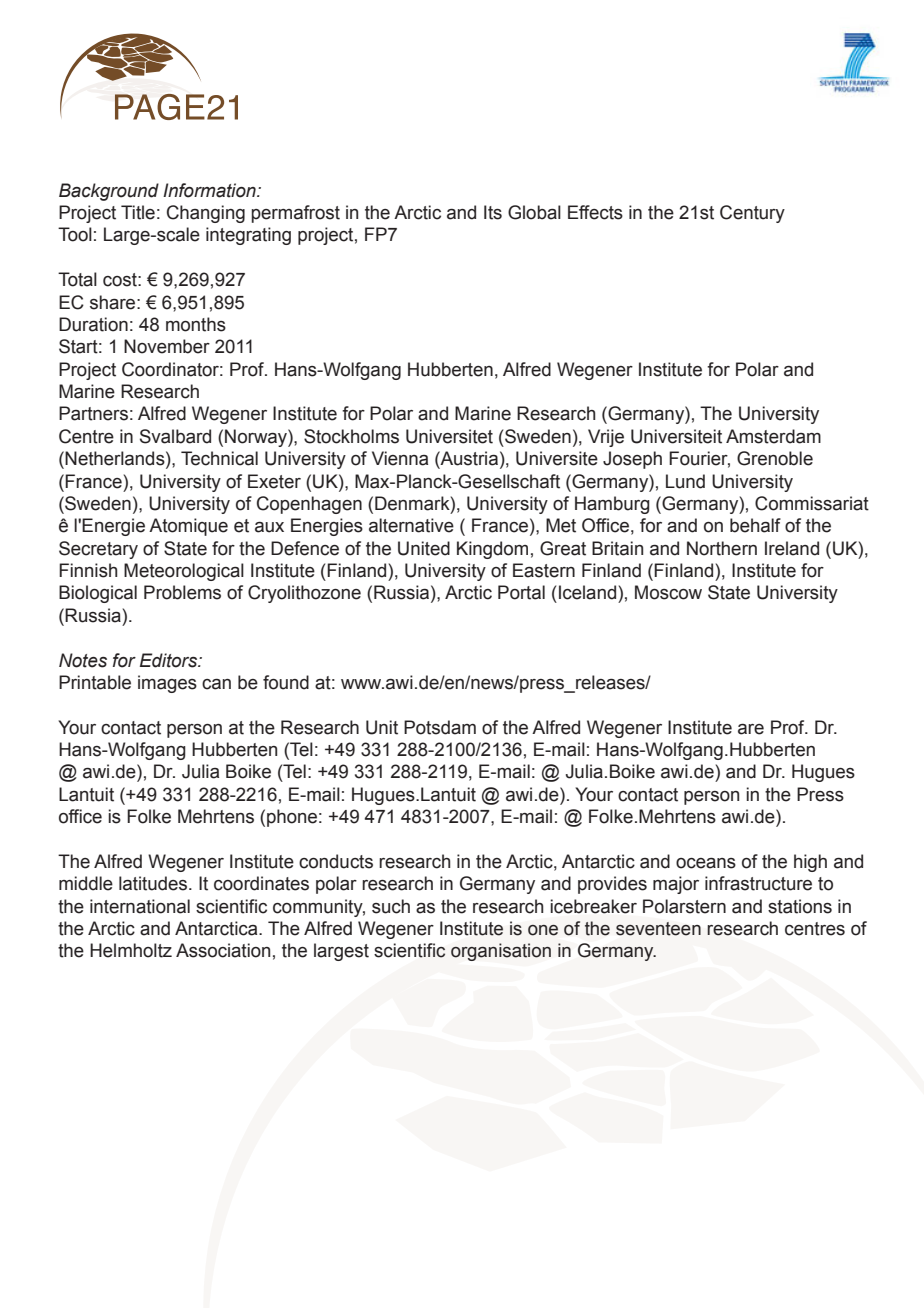 The image size is (924, 1308). Describe the element at coordinates (775, 458) in the page. I see `Grenoble` at that location.
